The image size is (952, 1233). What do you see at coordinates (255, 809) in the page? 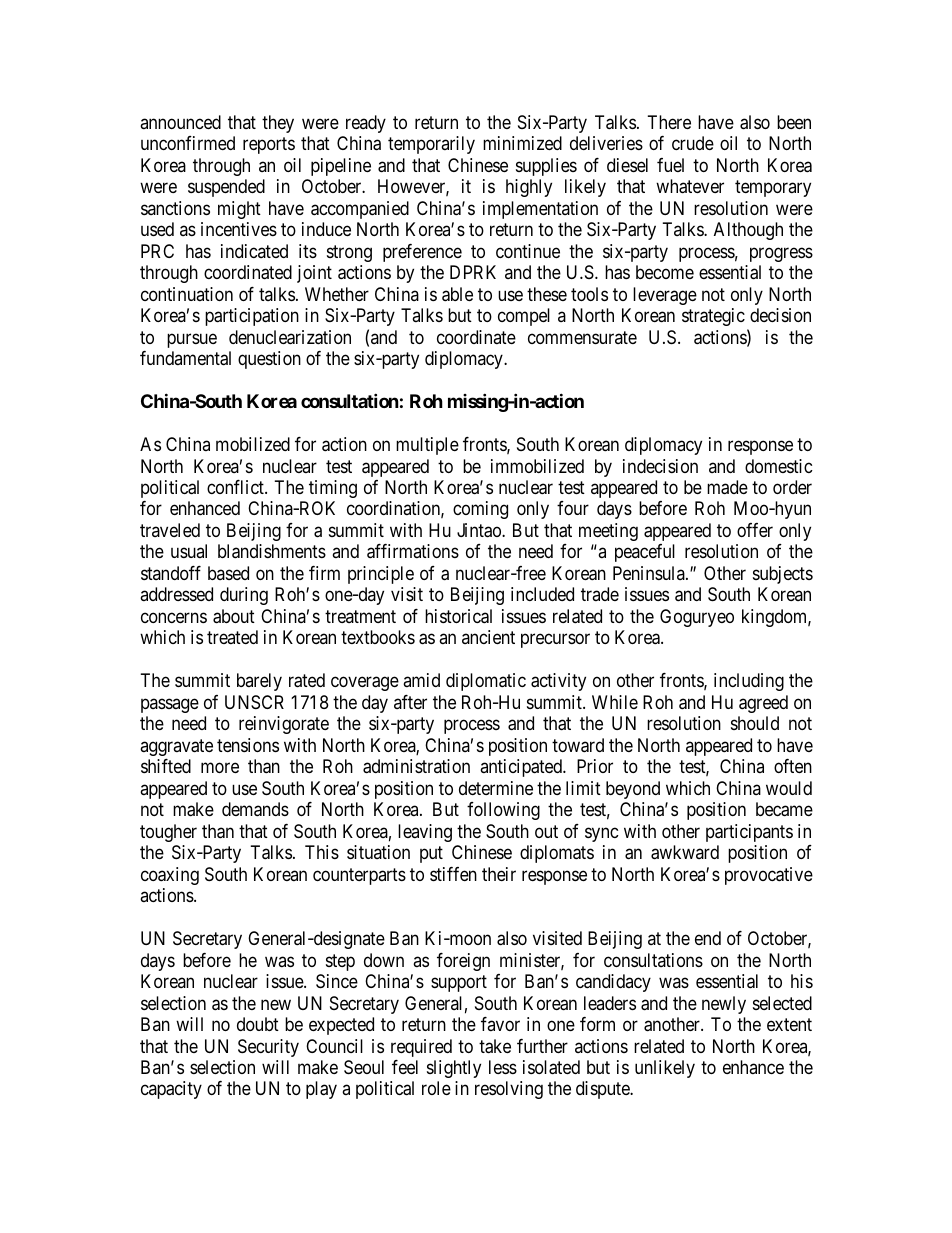
I see `demands` at bounding box center [255, 809].
